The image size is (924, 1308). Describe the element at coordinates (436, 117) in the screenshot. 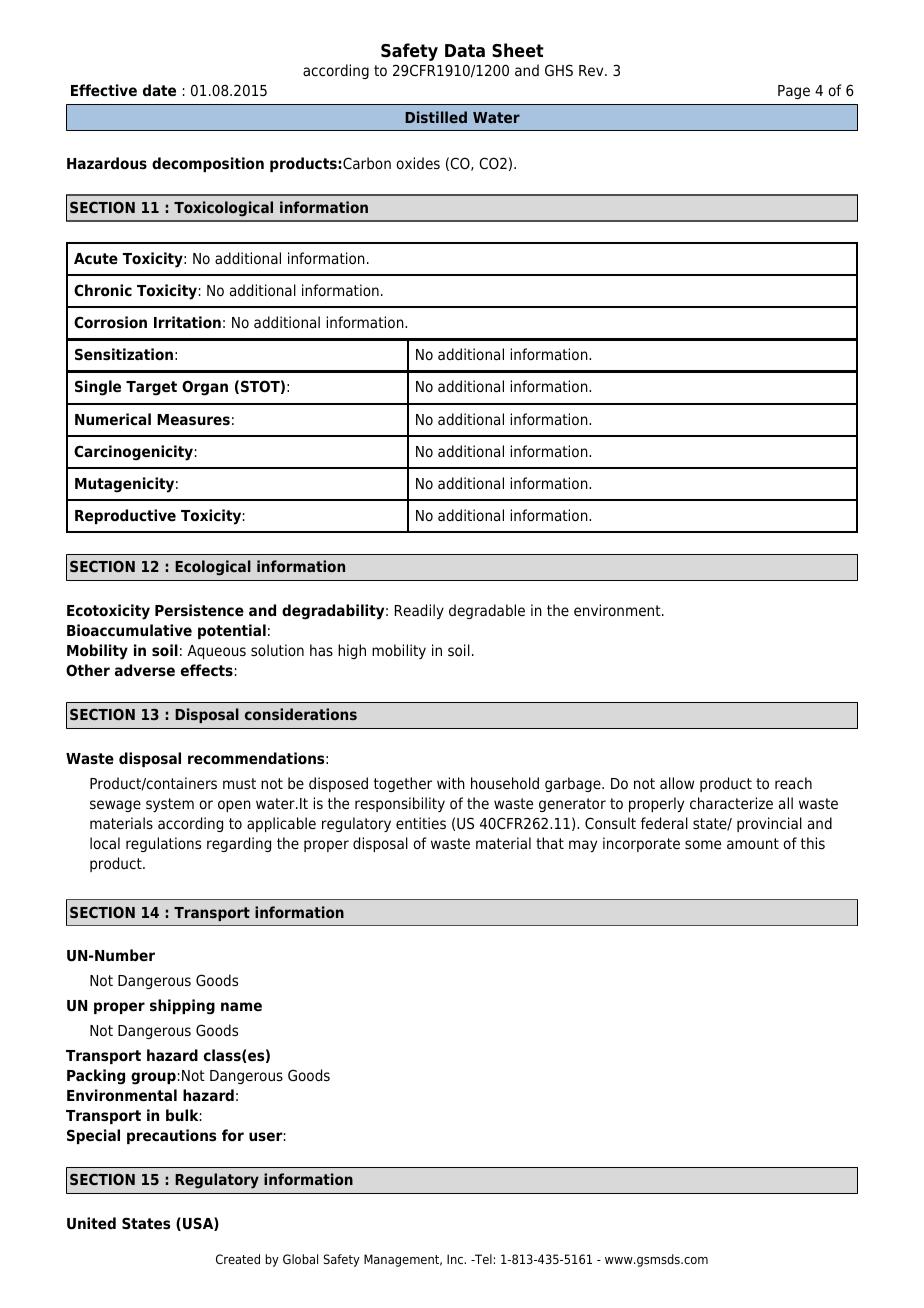

I see `Distilled` at that location.
